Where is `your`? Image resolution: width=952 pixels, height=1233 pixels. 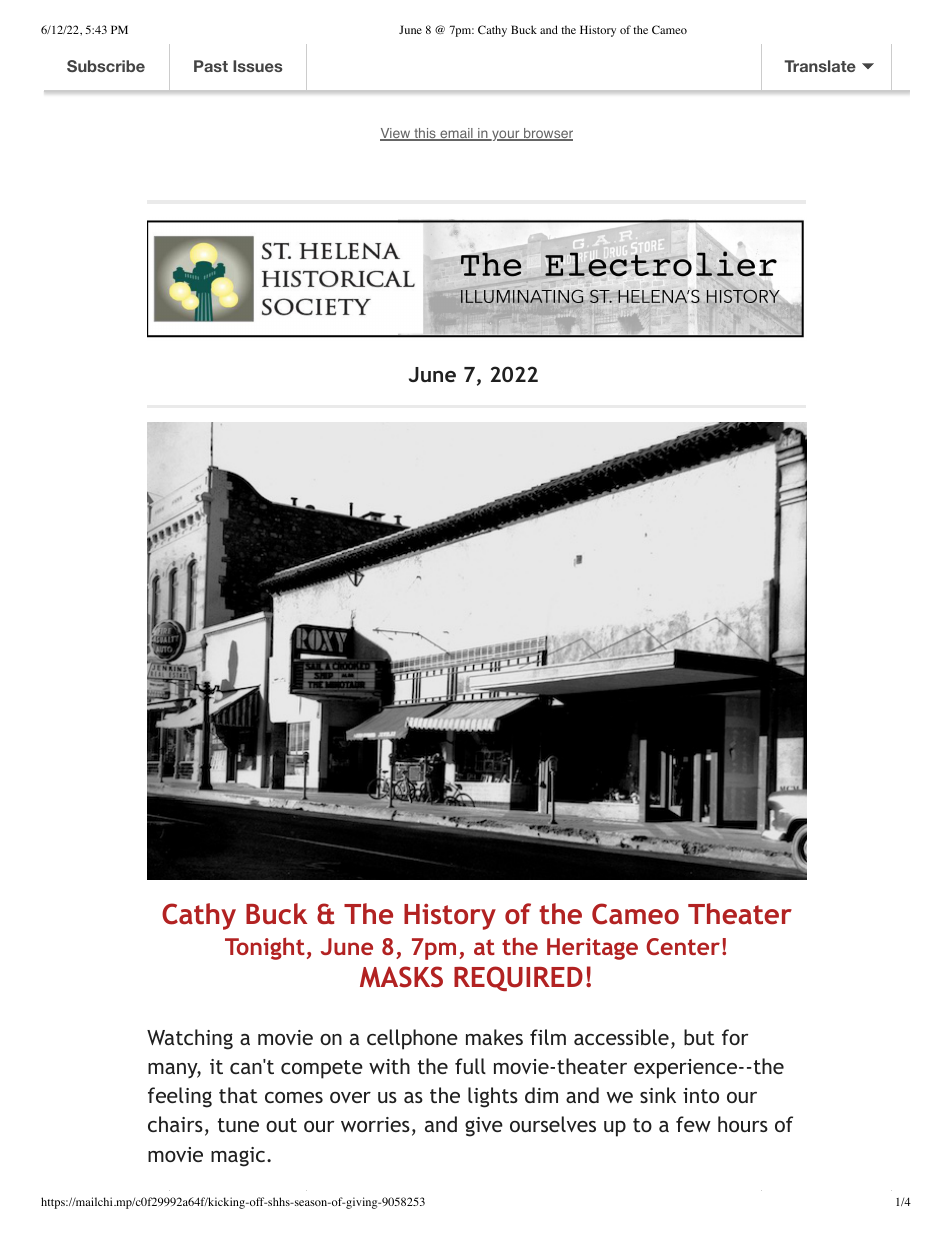 your is located at coordinates (506, 135).
